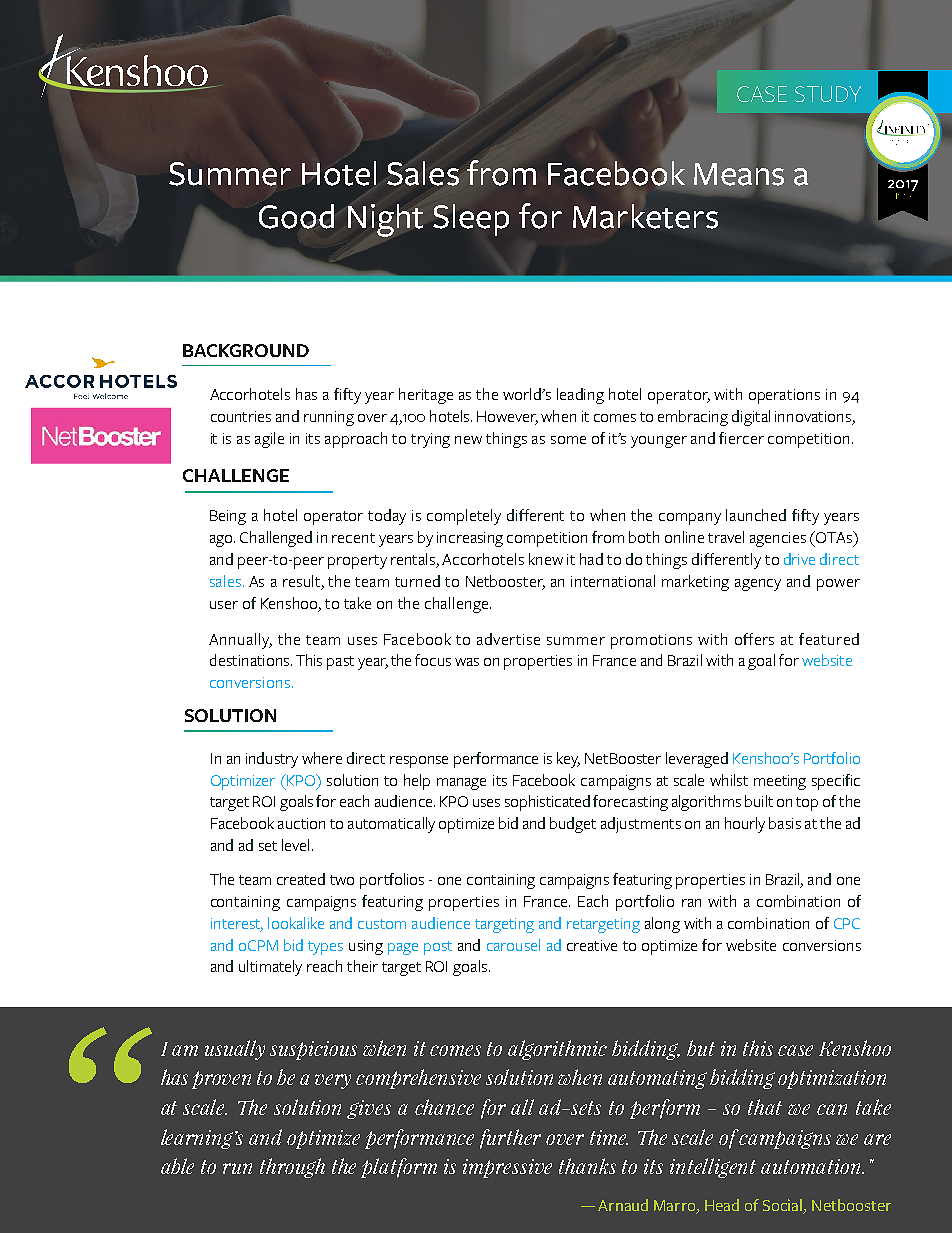 The width and height of the document is (952, 1233). I want to click on Sleep, so click(471, 220).
